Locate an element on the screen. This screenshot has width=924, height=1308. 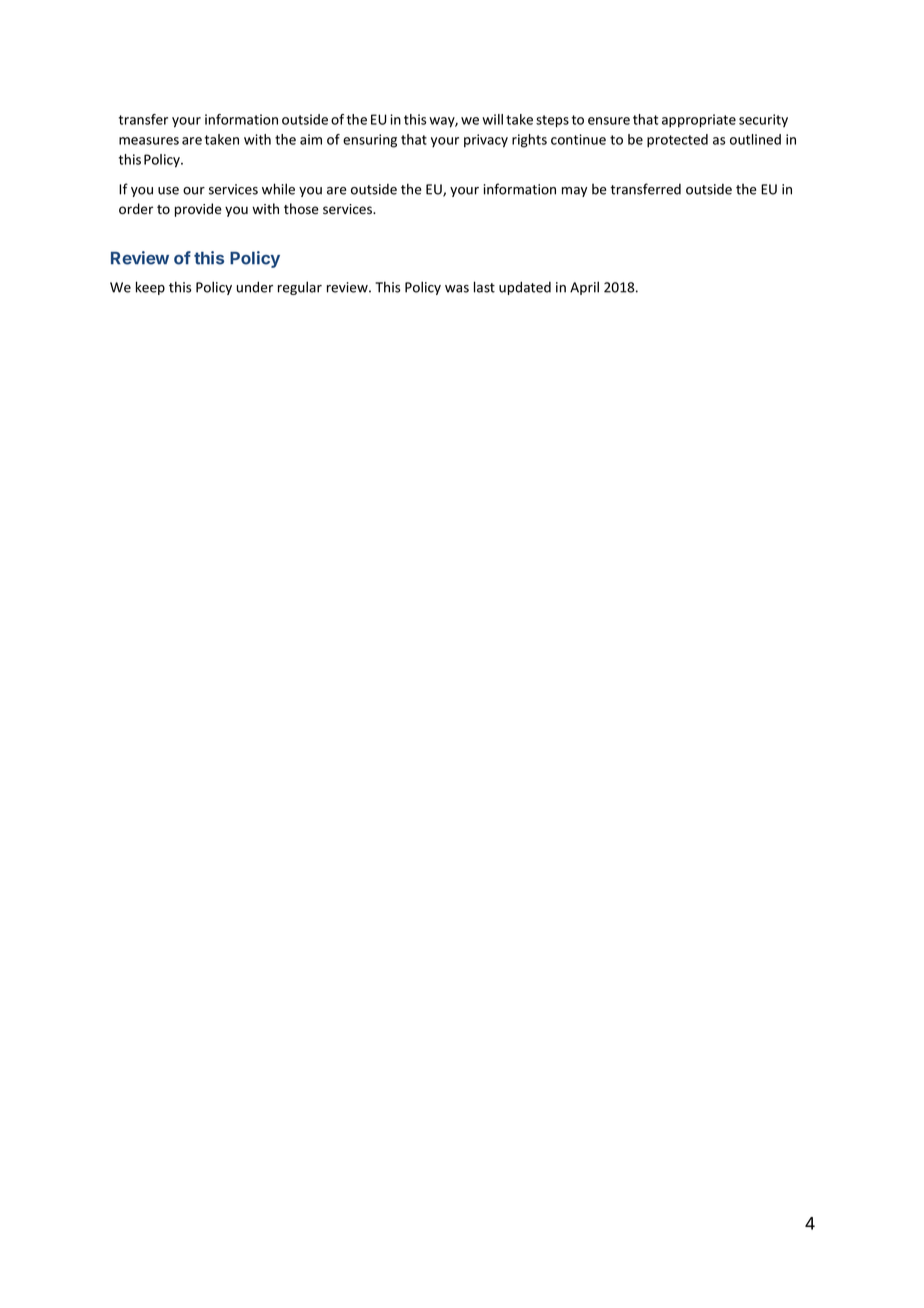
ensuring is located at coordinates (370, 141).
